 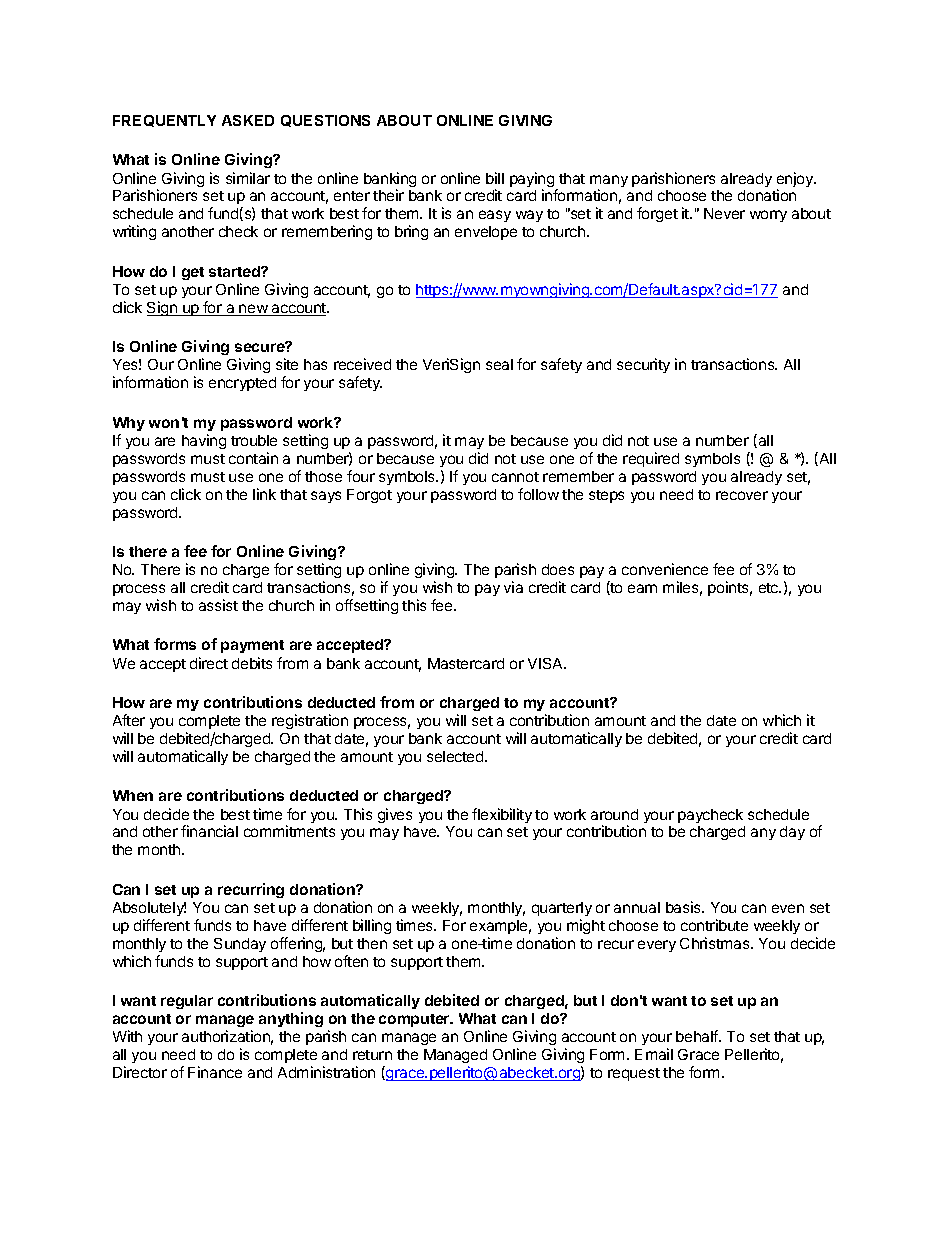 What do you see at coordinates (502, 815) in the document?
I see `flexibility` at bounding box center [502, 815].
